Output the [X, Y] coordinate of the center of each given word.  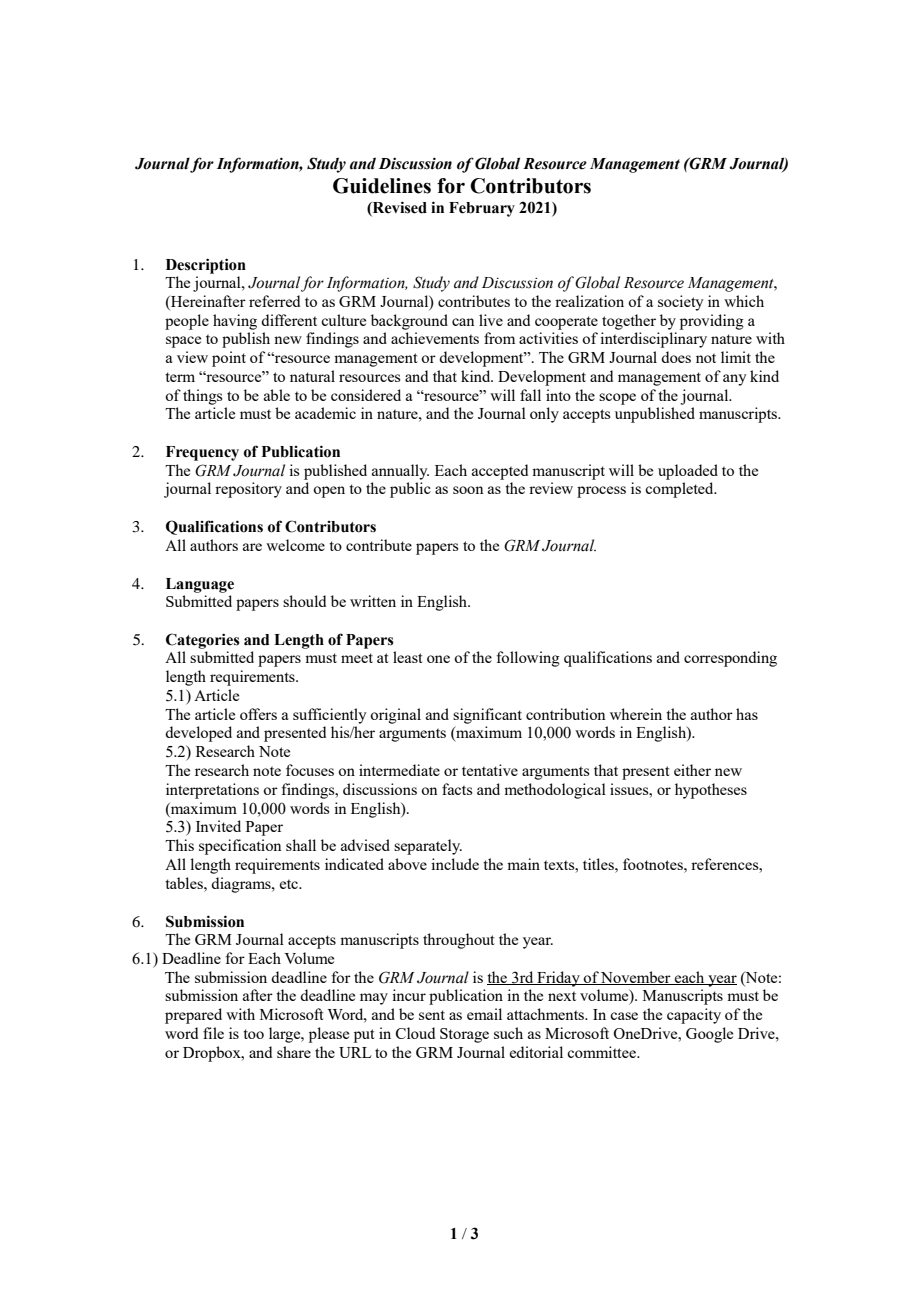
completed [680, 490]
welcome [295, 545]
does [676, 357]
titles [599, 864]
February [482, 209]
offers [258, 714]
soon [468, 490]
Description [206, 266]
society [681, 303]
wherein [636, 714]
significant [487, 716]
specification [240, 847]
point [229, 359]
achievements [435, 338]
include [455, 864]
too [253, 1034]
